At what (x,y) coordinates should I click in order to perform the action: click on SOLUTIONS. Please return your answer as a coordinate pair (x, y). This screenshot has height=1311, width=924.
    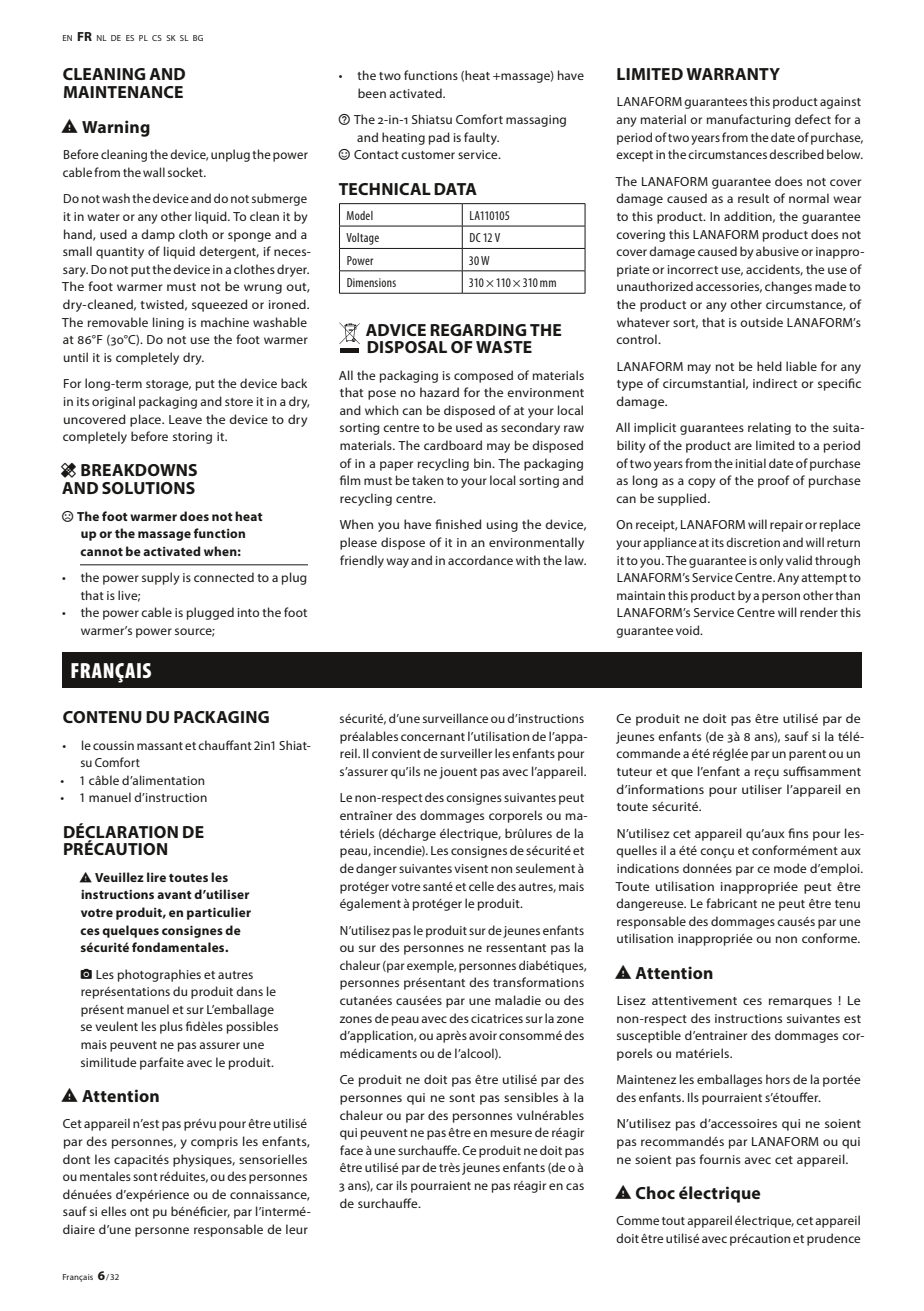
    Looking at the image, I should click on (148, 488).
